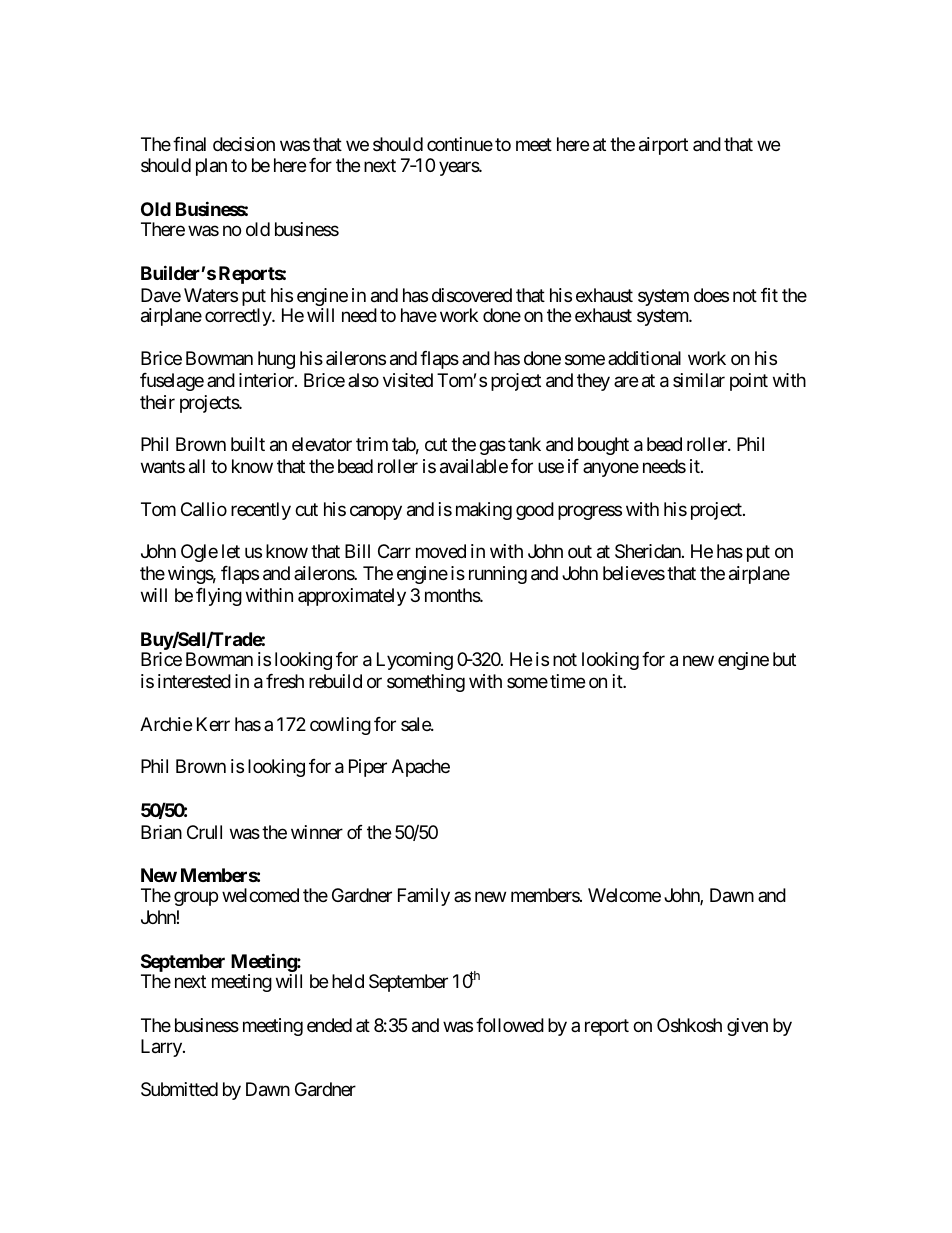 The width and height of the screenshot is (952, 1233). Describe the element at coordinates (484, 511) in the screenshot. I see `making` at that location.
